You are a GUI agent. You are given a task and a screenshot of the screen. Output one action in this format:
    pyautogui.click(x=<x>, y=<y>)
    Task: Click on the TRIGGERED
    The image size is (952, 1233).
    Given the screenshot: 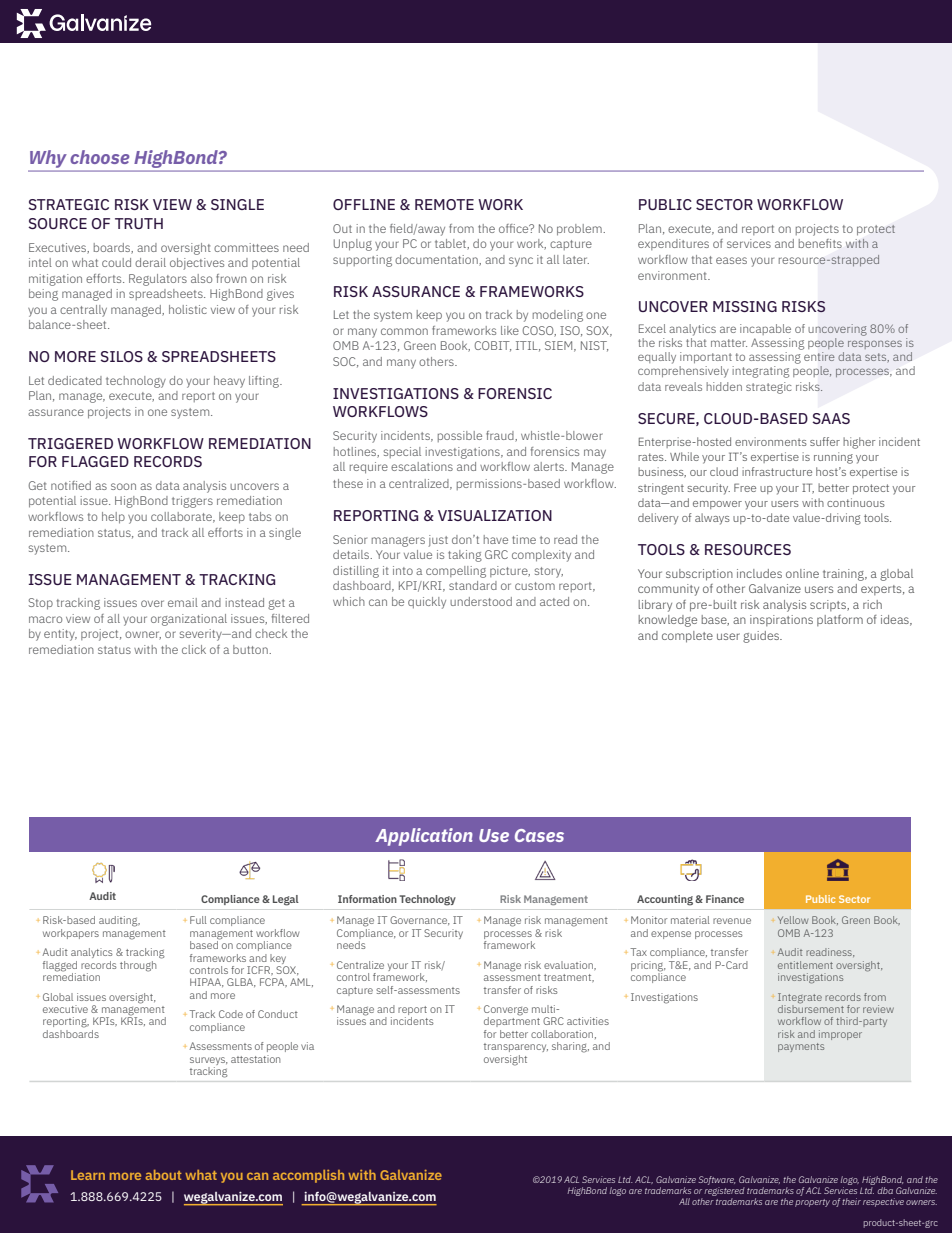 What is the action you would take?
    pyautogui.click(x=70, y=443)
